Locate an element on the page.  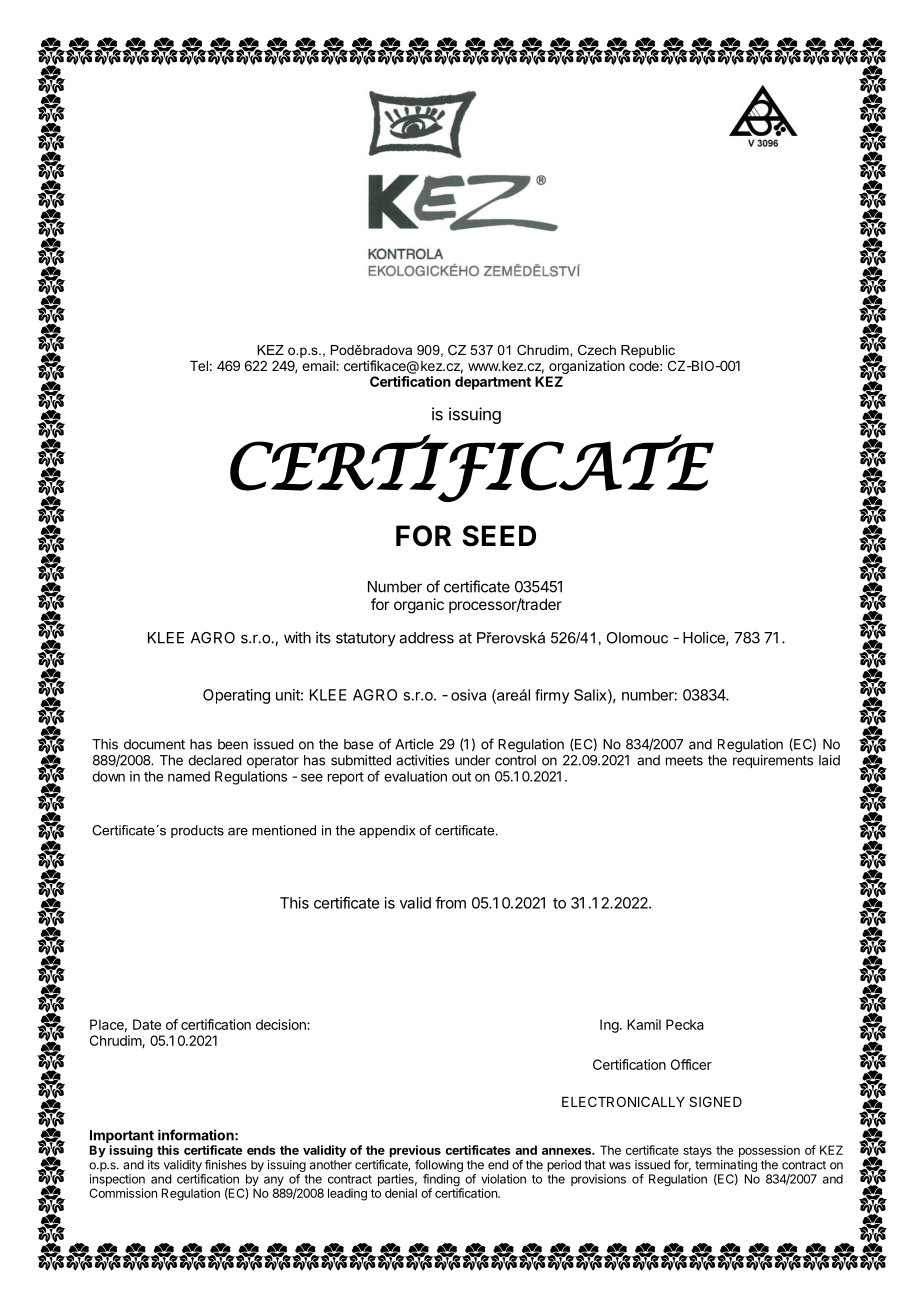
out is located at coordinates (461, 777).
